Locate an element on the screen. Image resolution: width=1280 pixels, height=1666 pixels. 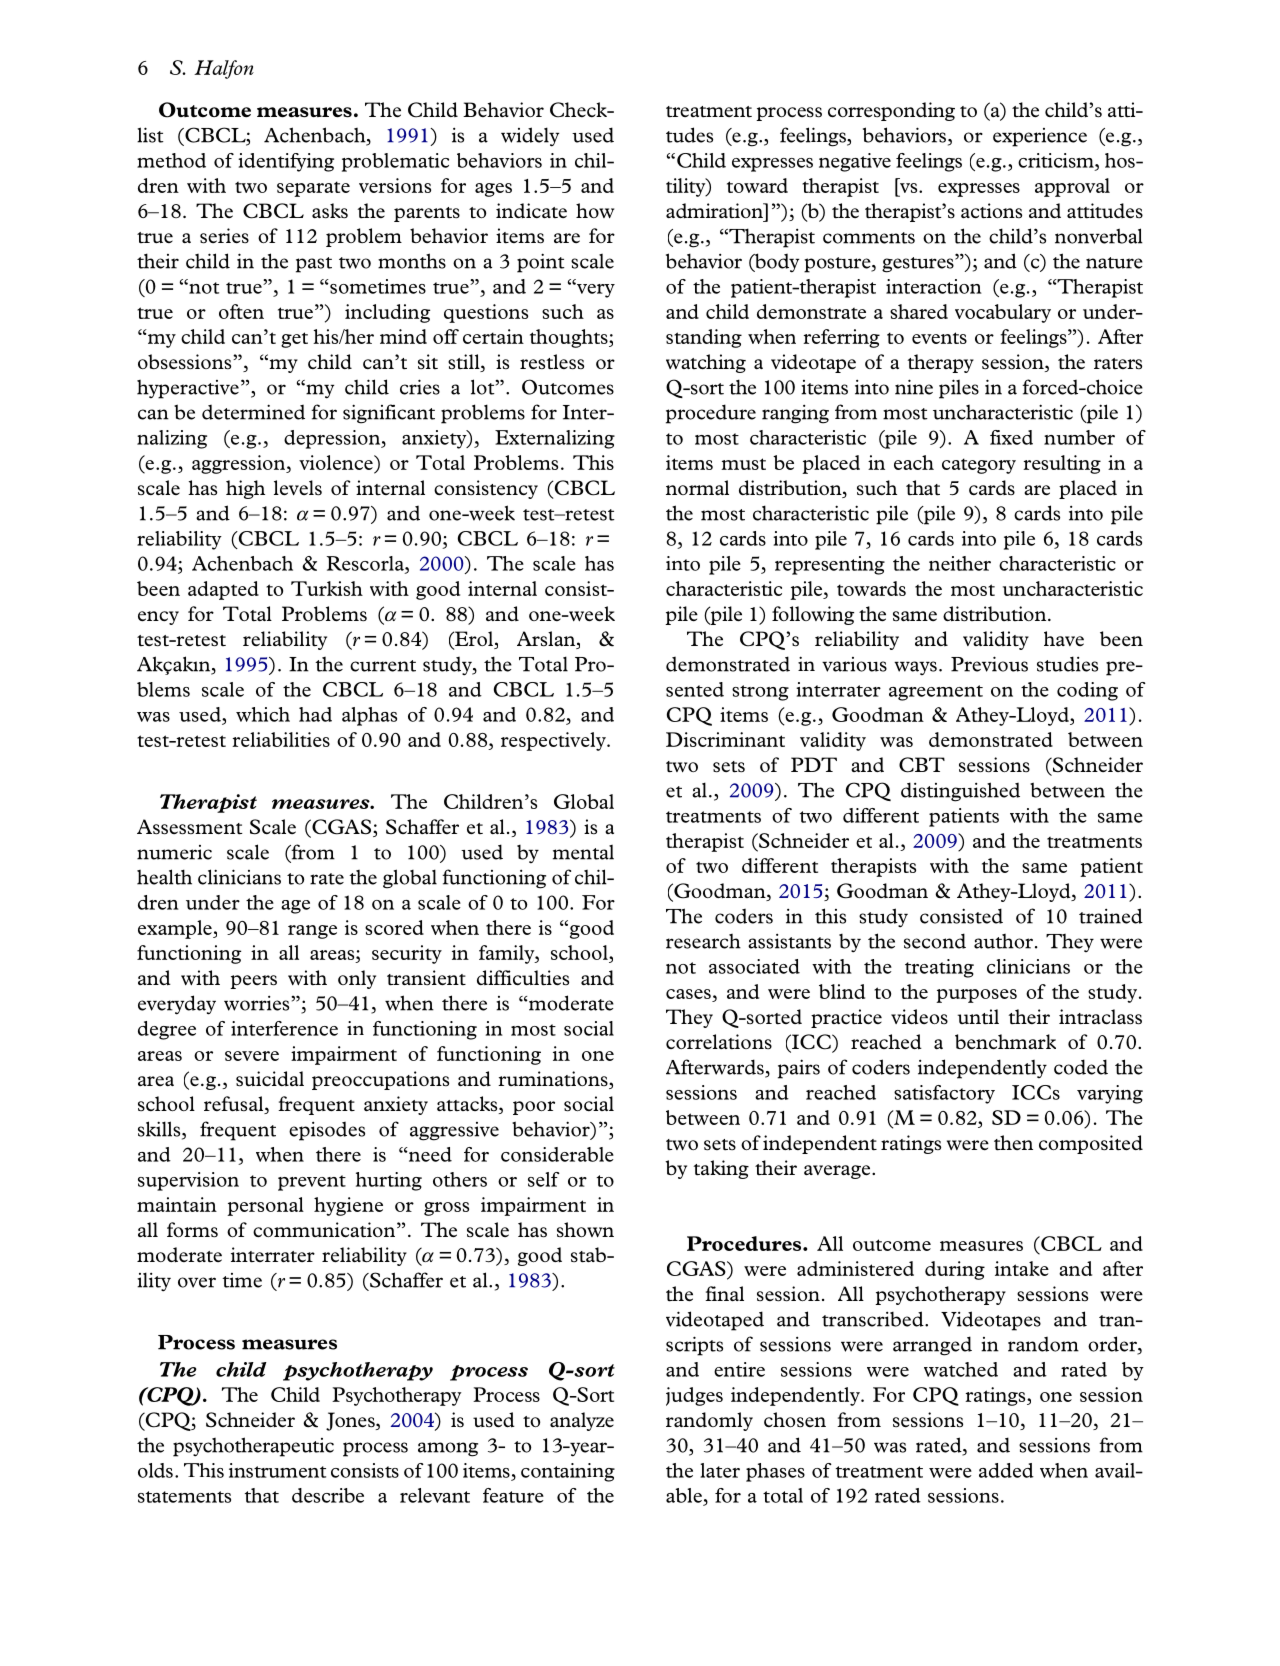
instrument is located at coordinates (277, 1470).
